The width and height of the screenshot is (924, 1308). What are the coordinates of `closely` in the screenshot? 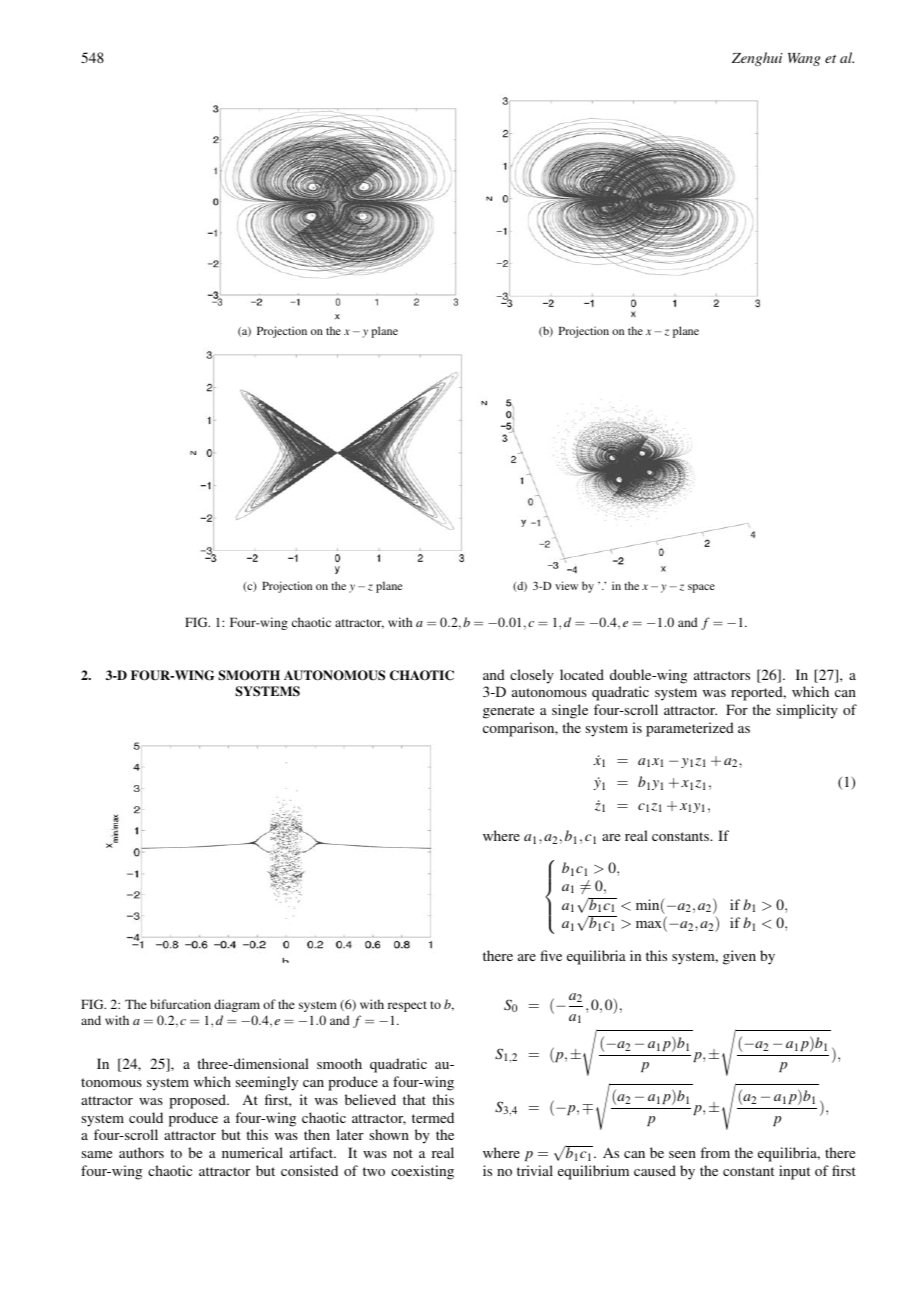 It's located at (532, 676).
